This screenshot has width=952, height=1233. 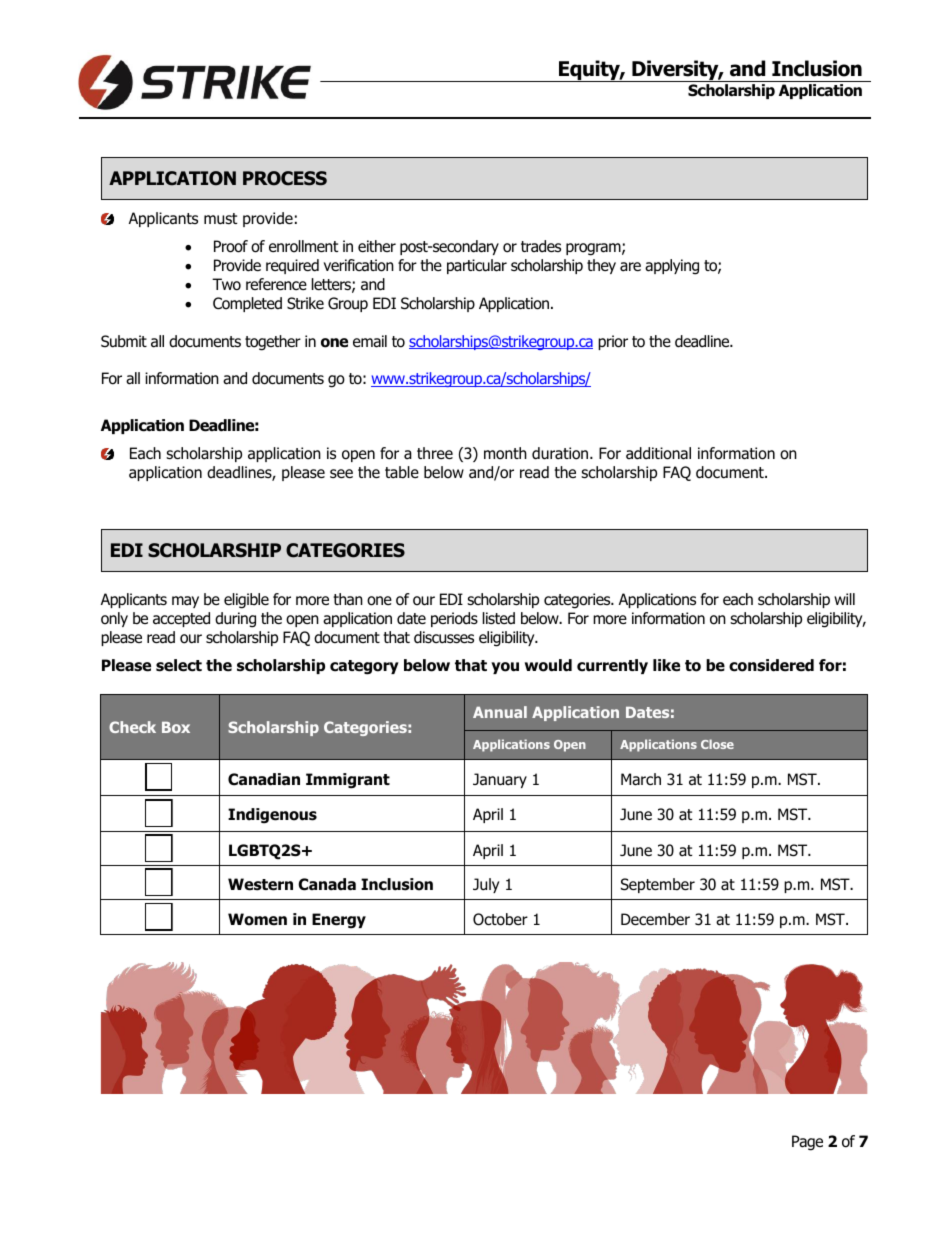 I want to click on additional, so click(x=658, y=453).
